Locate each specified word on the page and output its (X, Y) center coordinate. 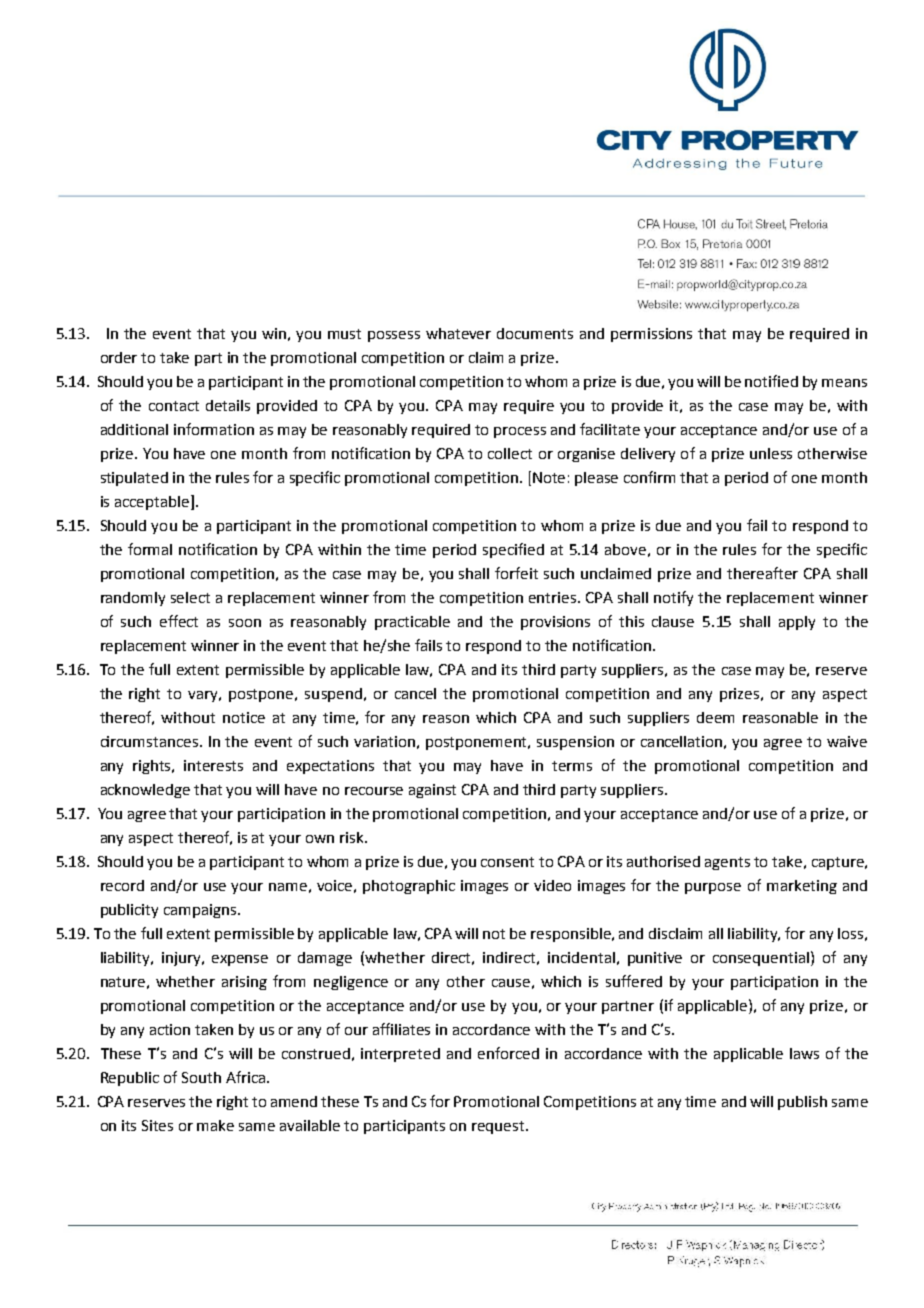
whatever (458, 333)
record (122, 885)
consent (507, 862)
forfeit (516, 573)
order (119, 357)
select (190, 597)
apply (797, 623)
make (215, 1125)
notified (771, 381)
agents (727, 863)
